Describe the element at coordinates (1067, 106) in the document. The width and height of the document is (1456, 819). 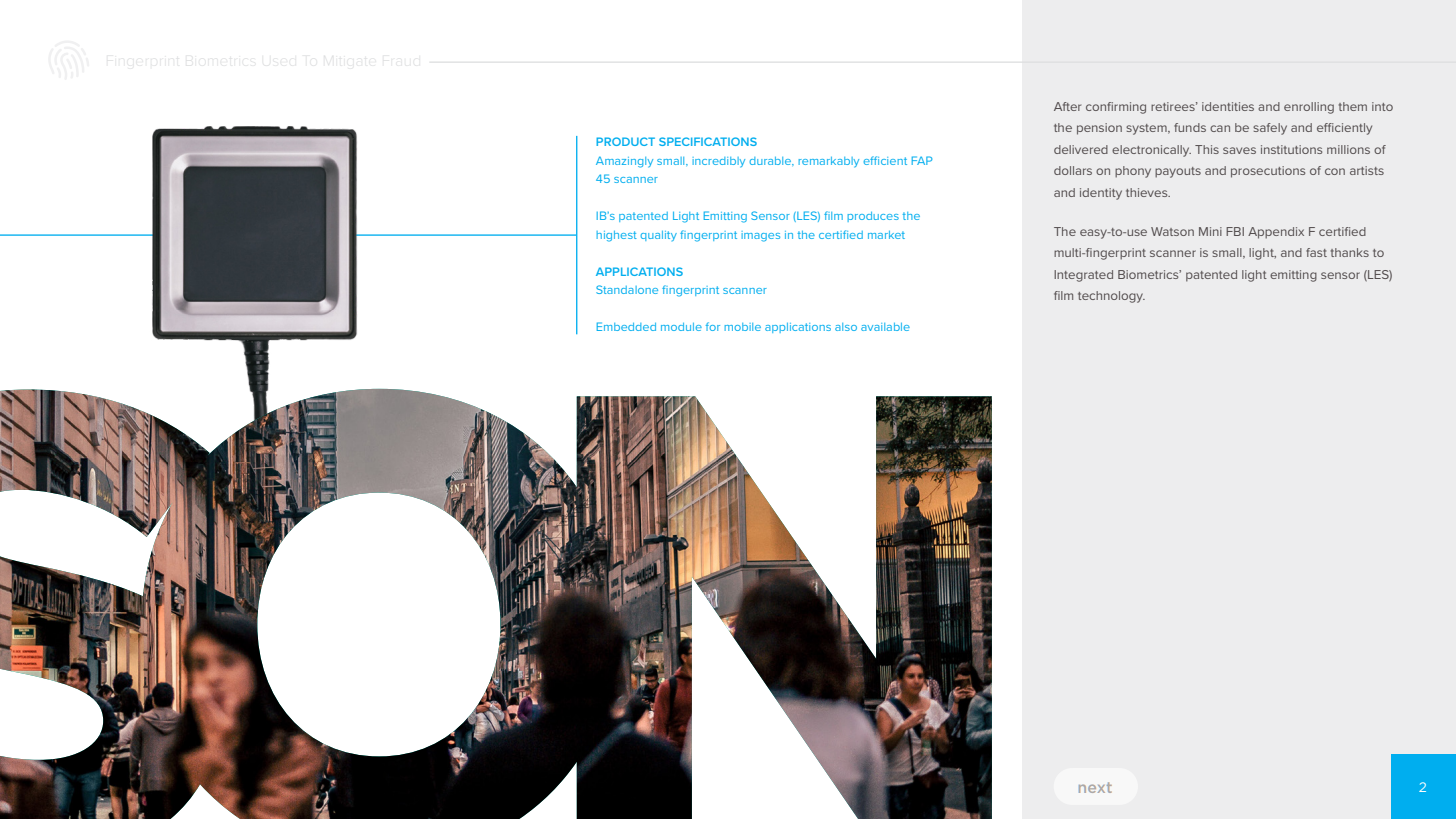
I see `After` at that location.
